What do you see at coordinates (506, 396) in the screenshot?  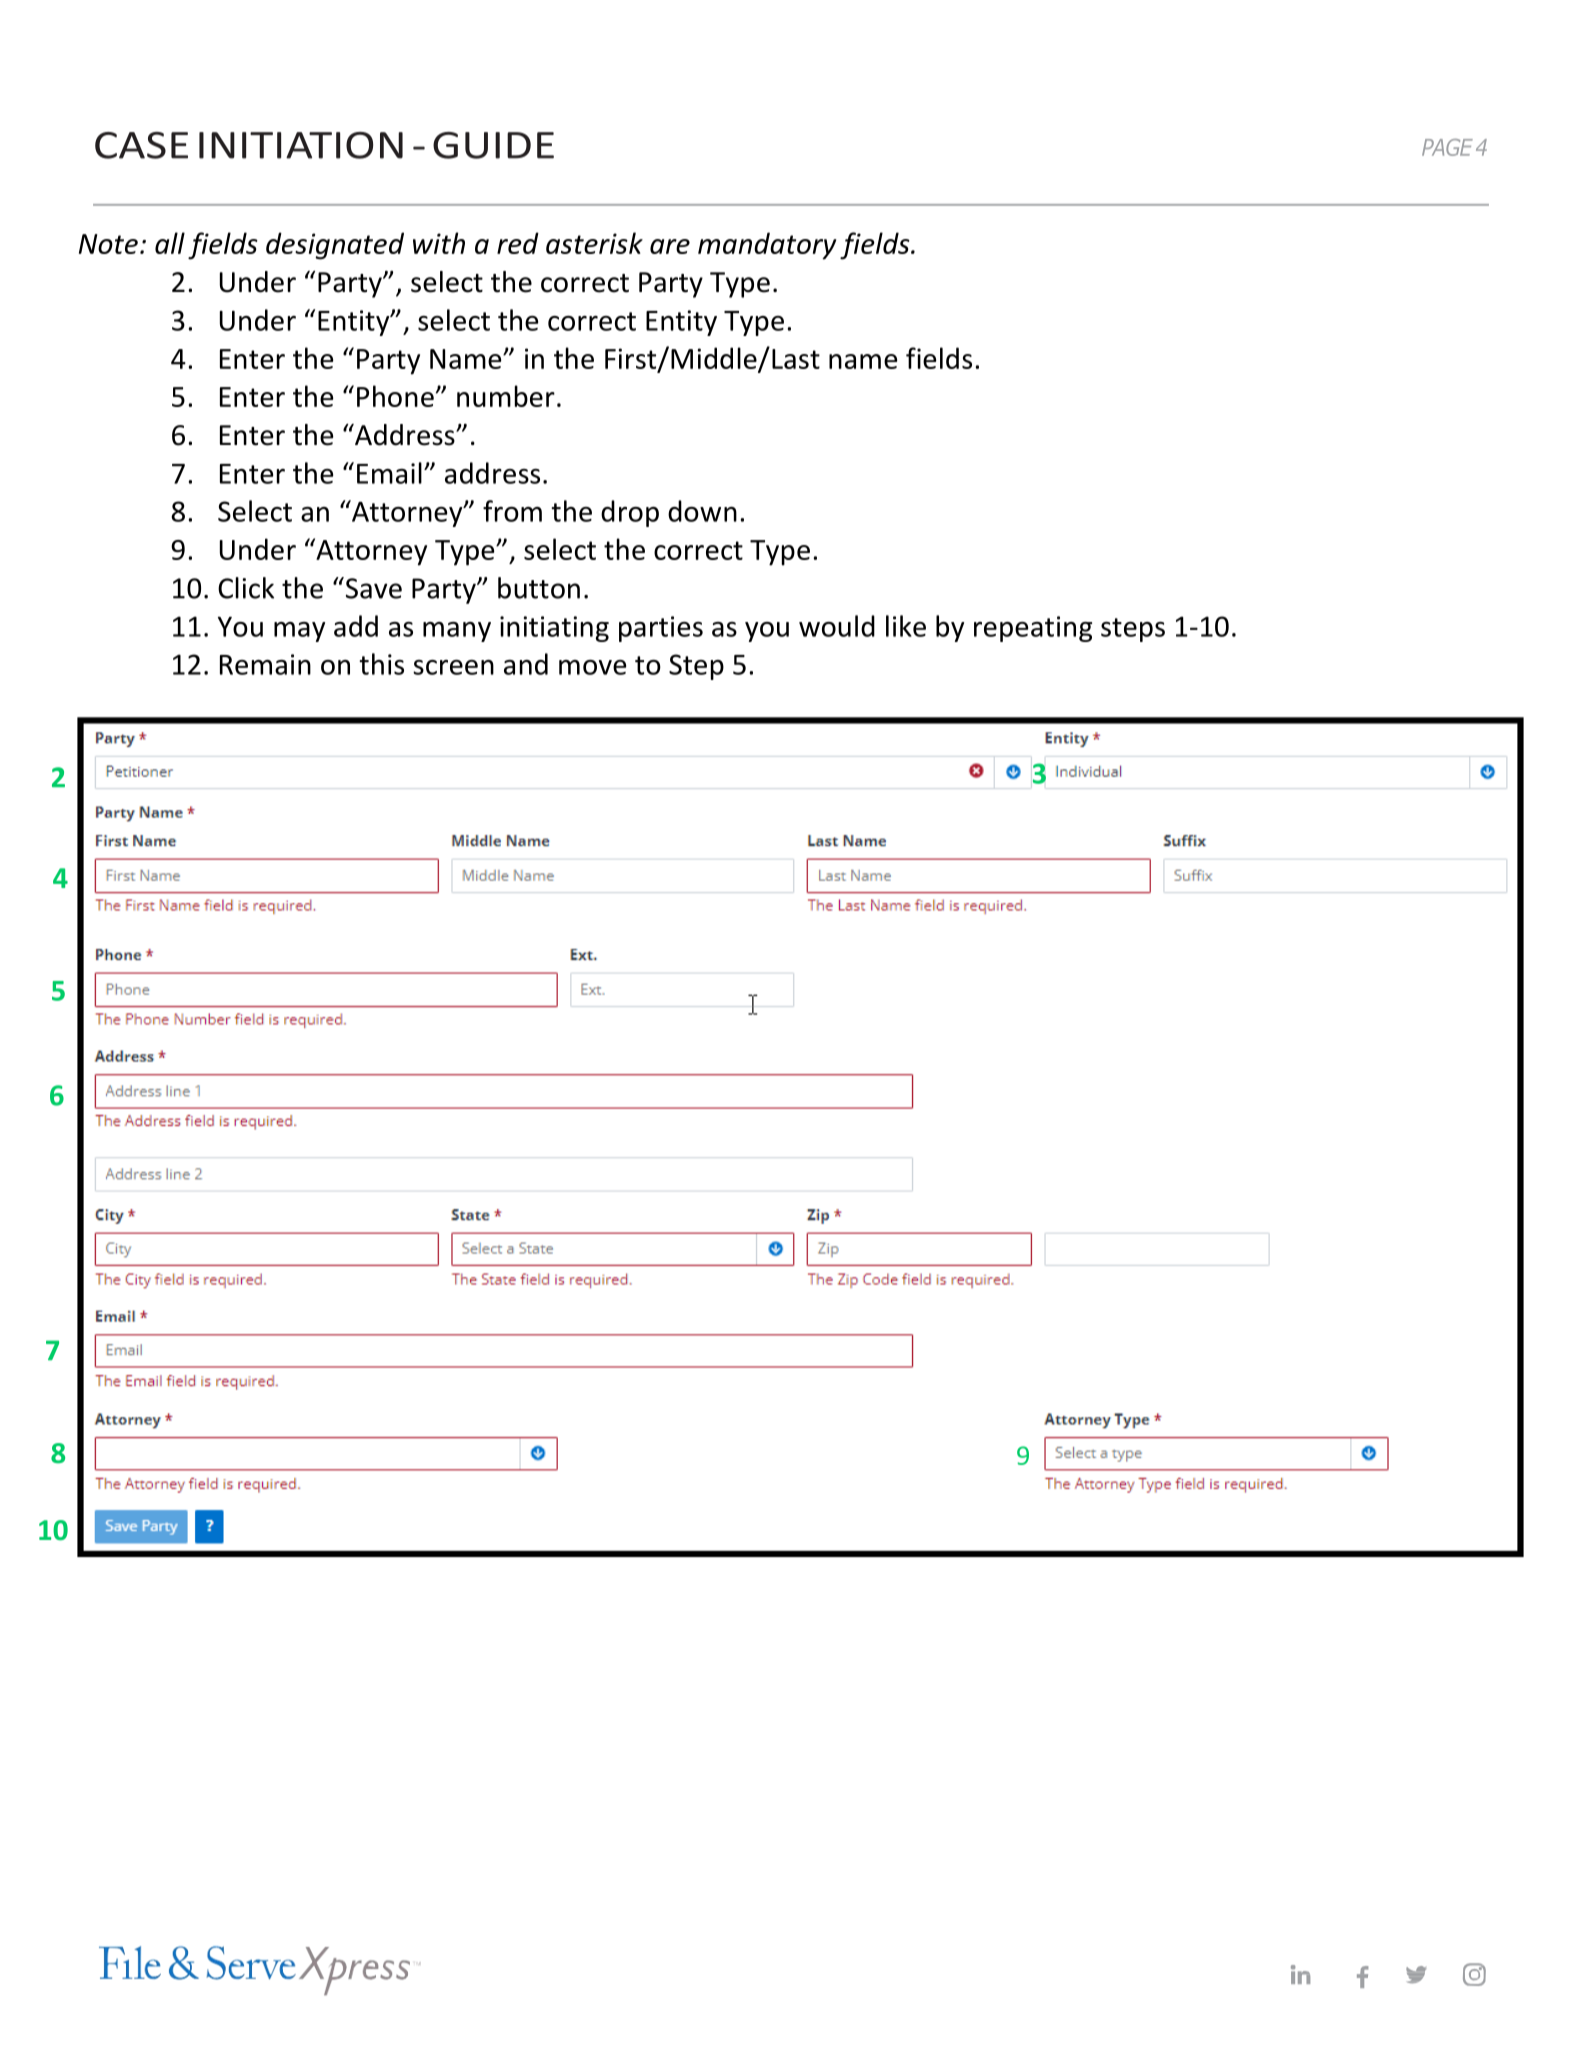 I see `number` at bounding box center [506, 396].
